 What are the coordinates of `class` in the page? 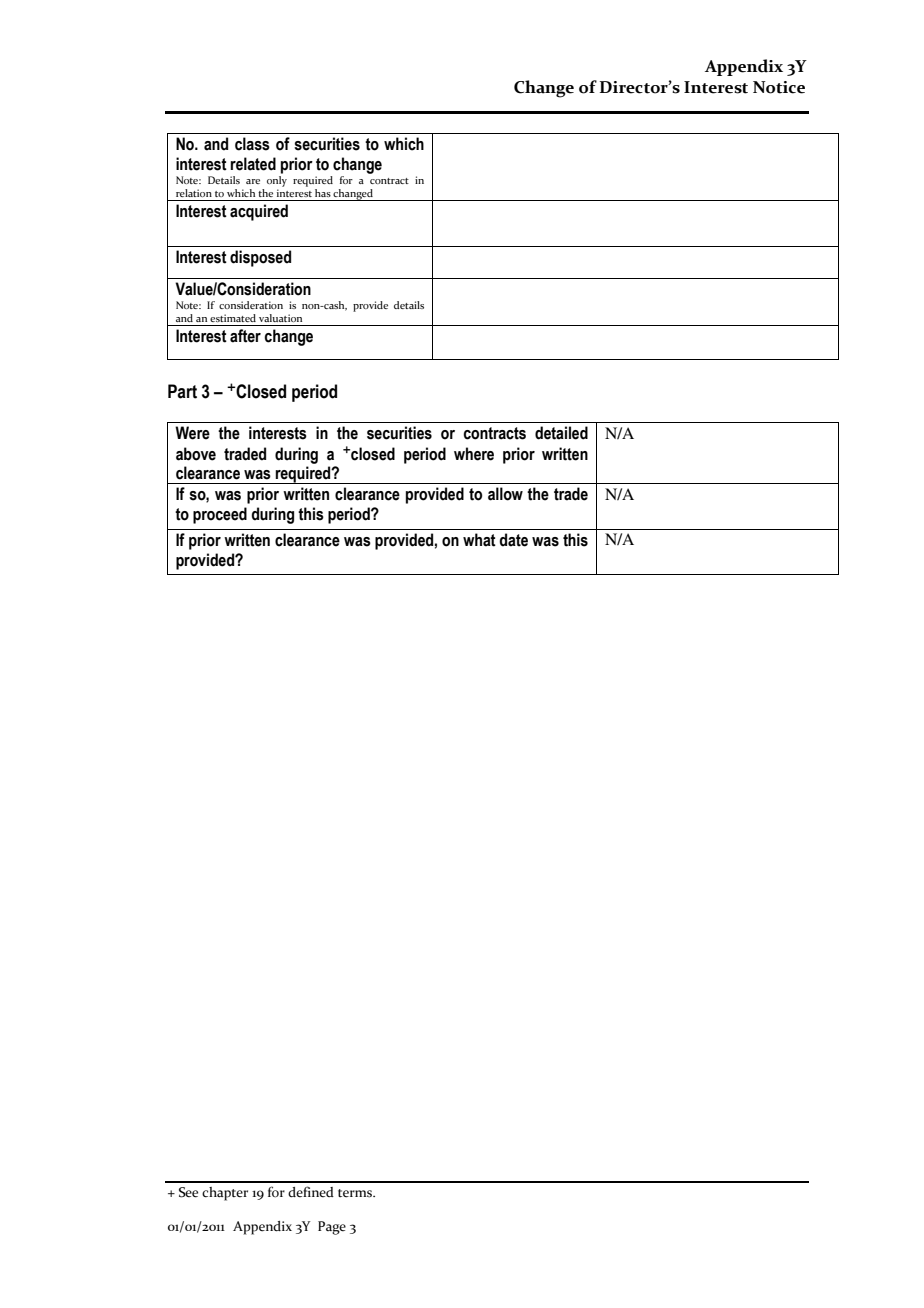 It's located at (252, 144).
